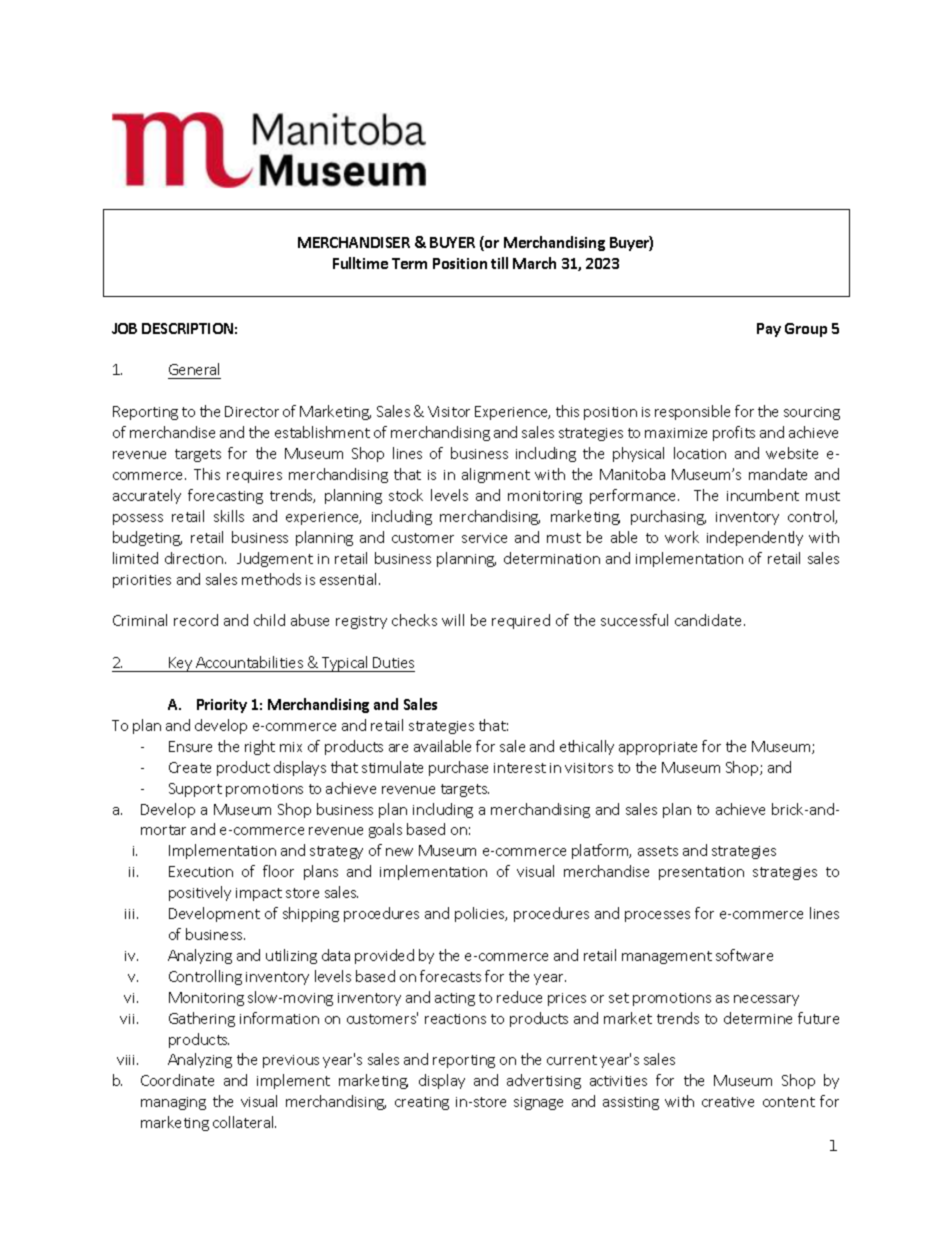 Image resolution: width=952 pixels, height=1233 pixels. What do you see at coordinates (499, 263) in the screenshot?
I see `till` at bounding box center [499, 263].
